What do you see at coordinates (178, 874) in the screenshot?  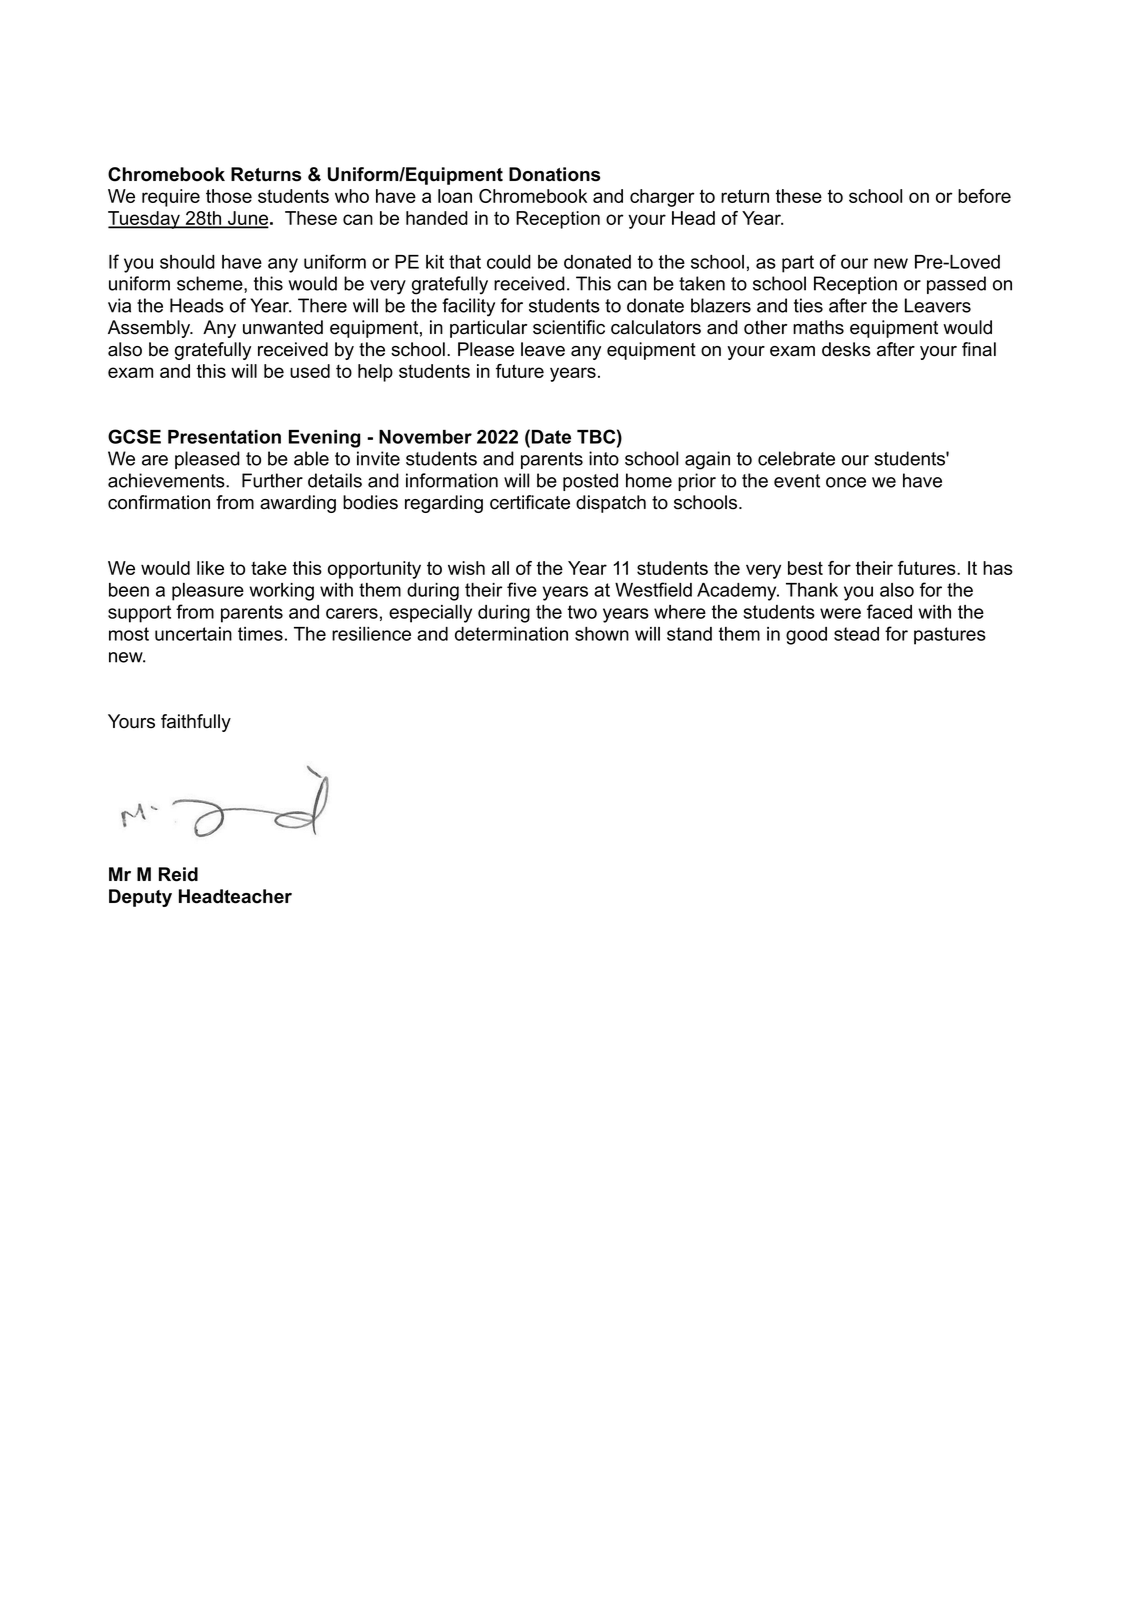 I see `Reid` at bounding box center [178, 874].
